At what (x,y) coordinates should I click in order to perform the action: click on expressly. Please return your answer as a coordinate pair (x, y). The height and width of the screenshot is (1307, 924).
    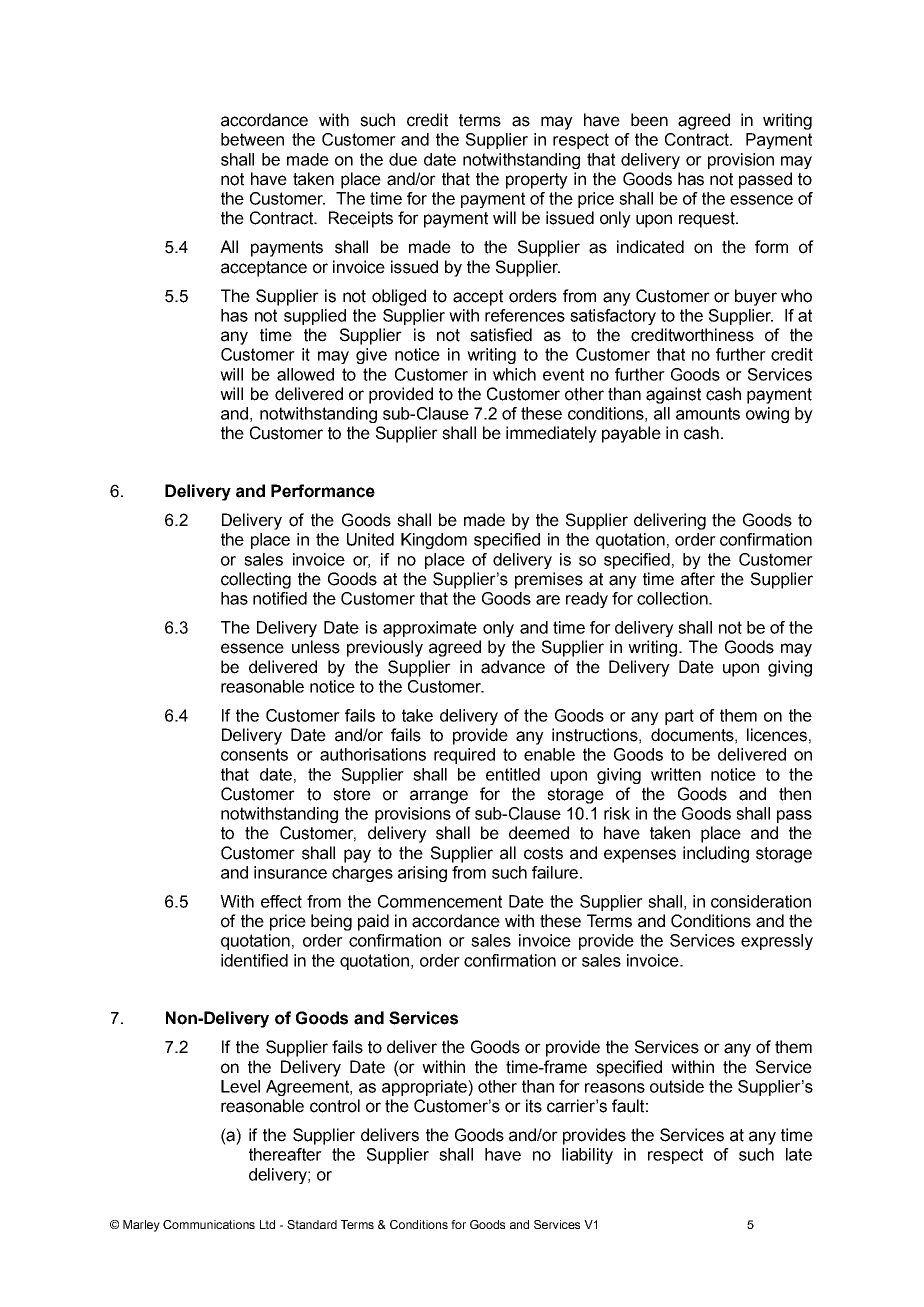
    Looking at the image, I should click on (777, 942).
